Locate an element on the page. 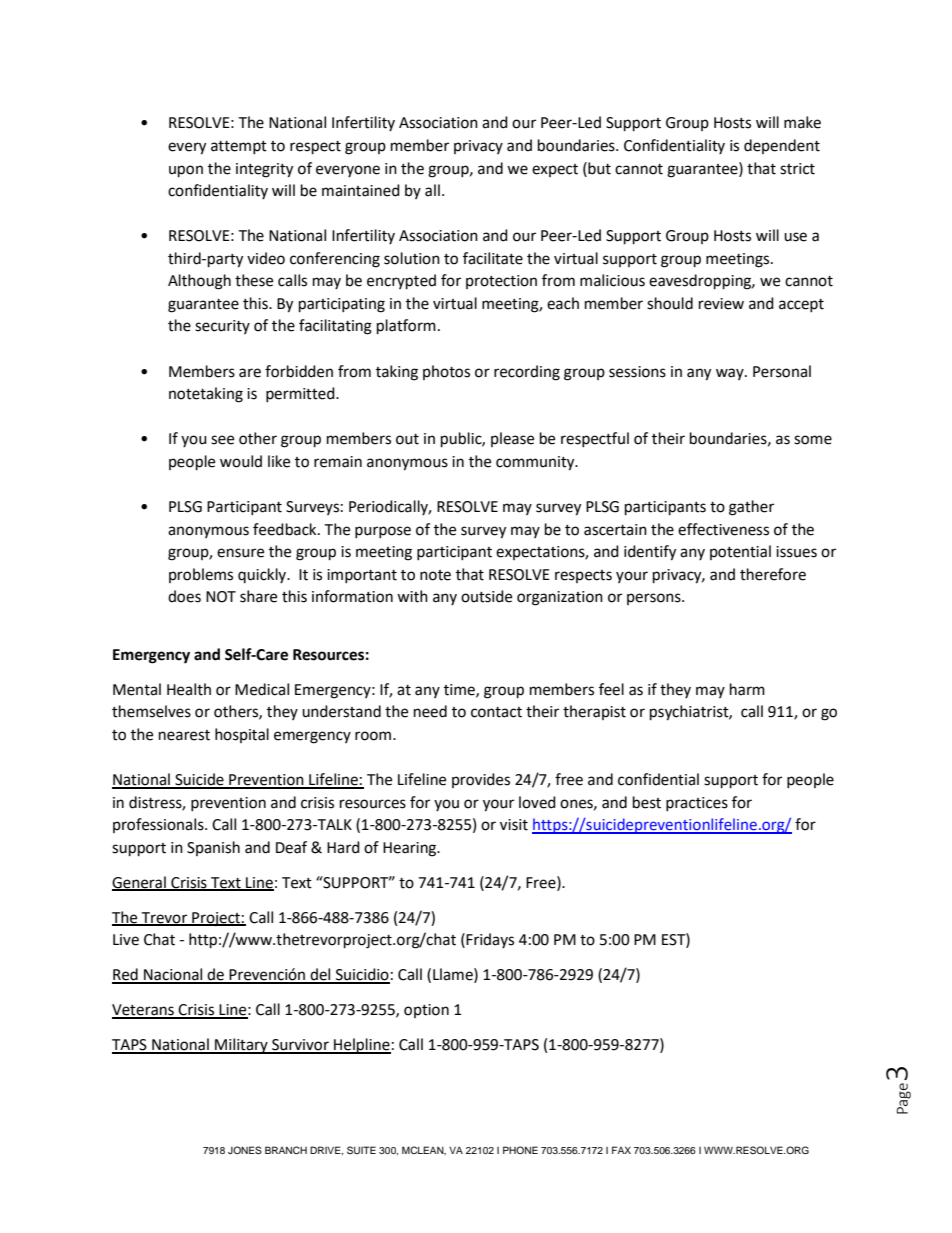  see is located at coordinates (222, 440).
